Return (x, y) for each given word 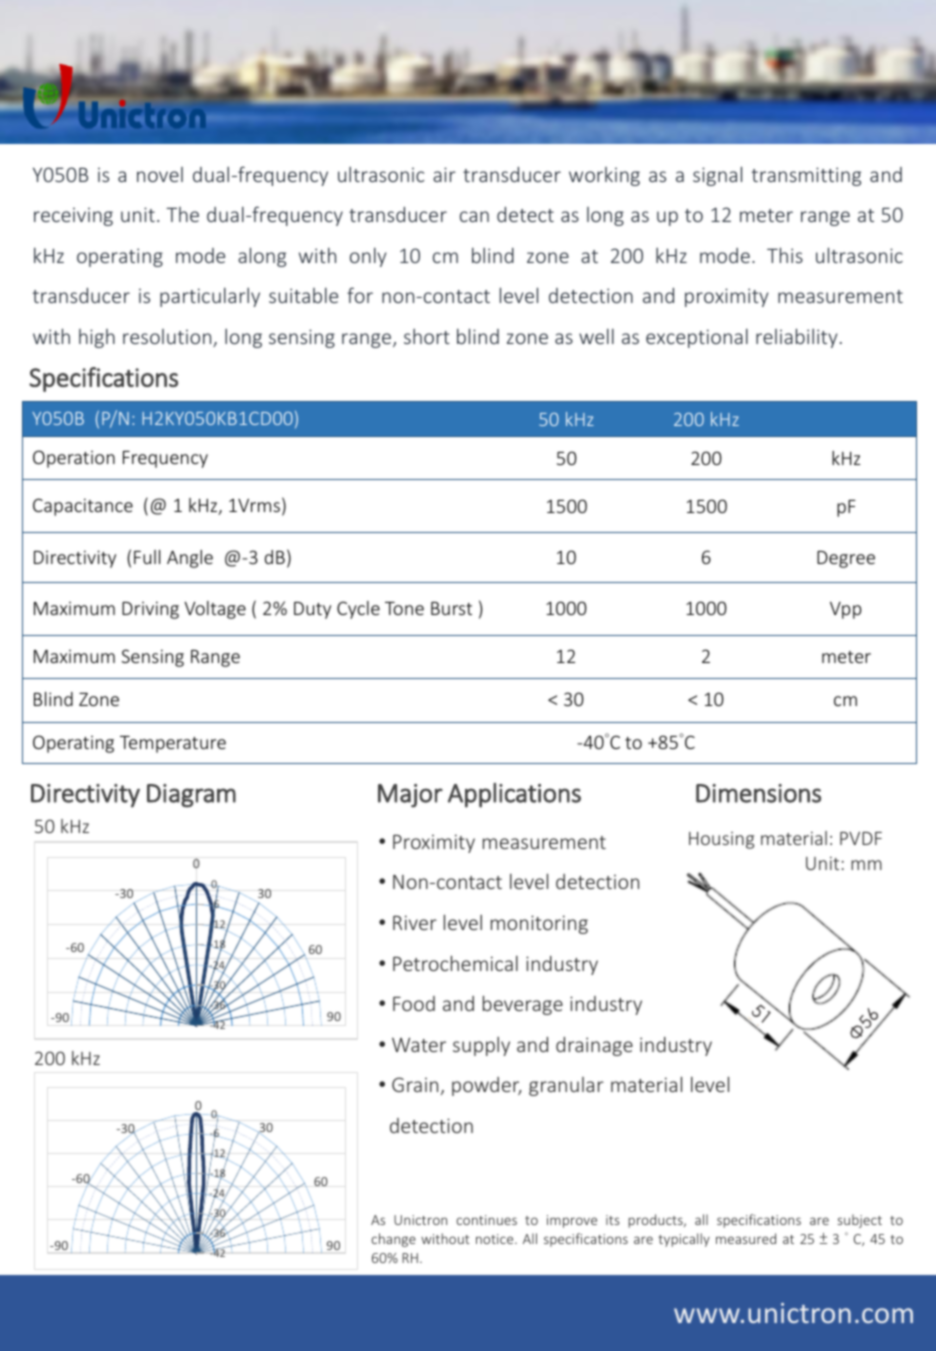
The (182, 214)
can (474, 216)
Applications (514, 795)
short (427, 336)
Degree (846, 559)
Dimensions (758, 793)
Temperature (173, 744)
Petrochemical (455, 963)
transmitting (806, 176)
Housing (721, 840)
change (394, 1240)
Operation (74, 459)
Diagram (191, 796)
